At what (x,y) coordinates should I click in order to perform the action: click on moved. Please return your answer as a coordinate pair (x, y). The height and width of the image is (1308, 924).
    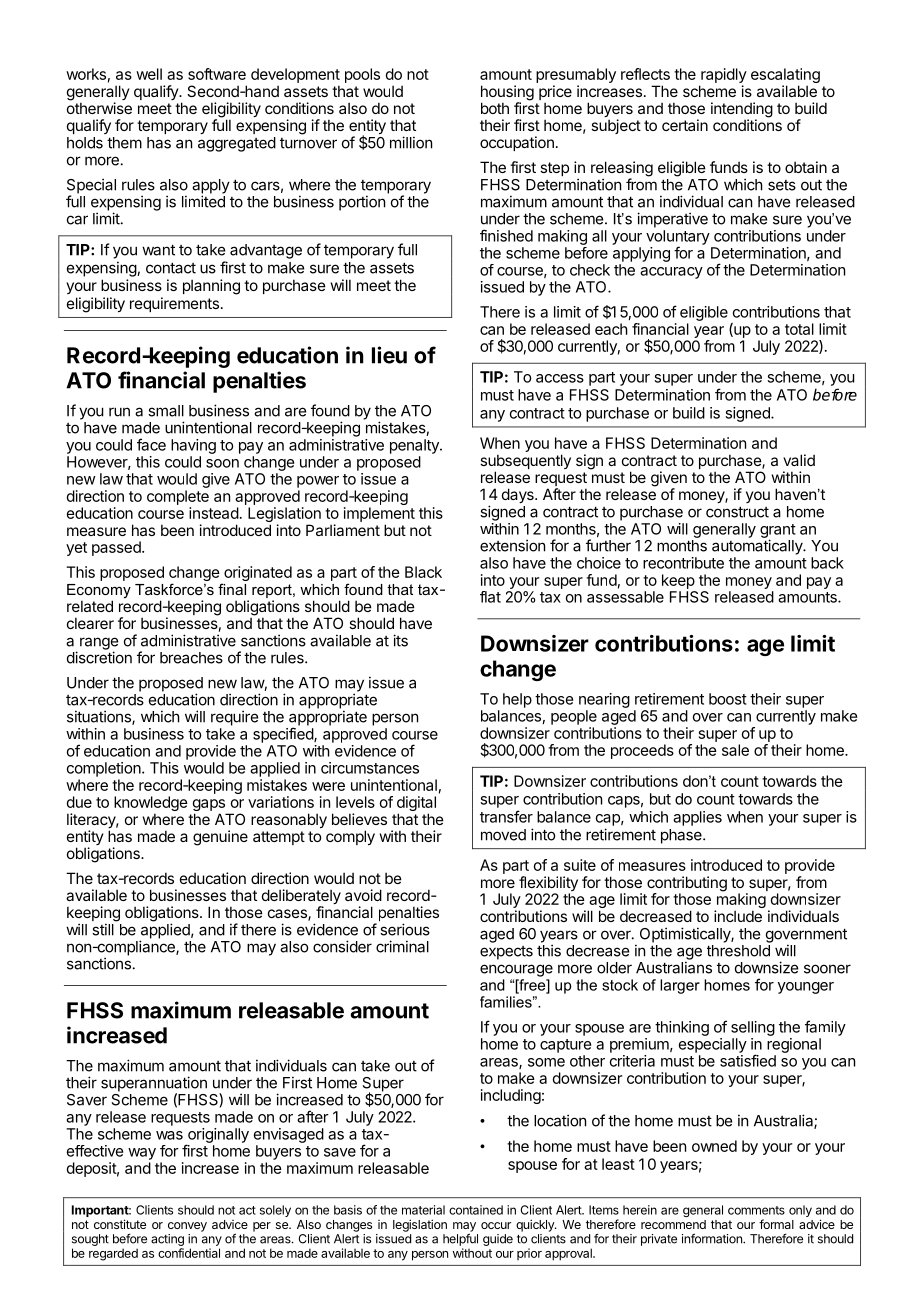
    Looking at the image, I should click on (503, 835).
